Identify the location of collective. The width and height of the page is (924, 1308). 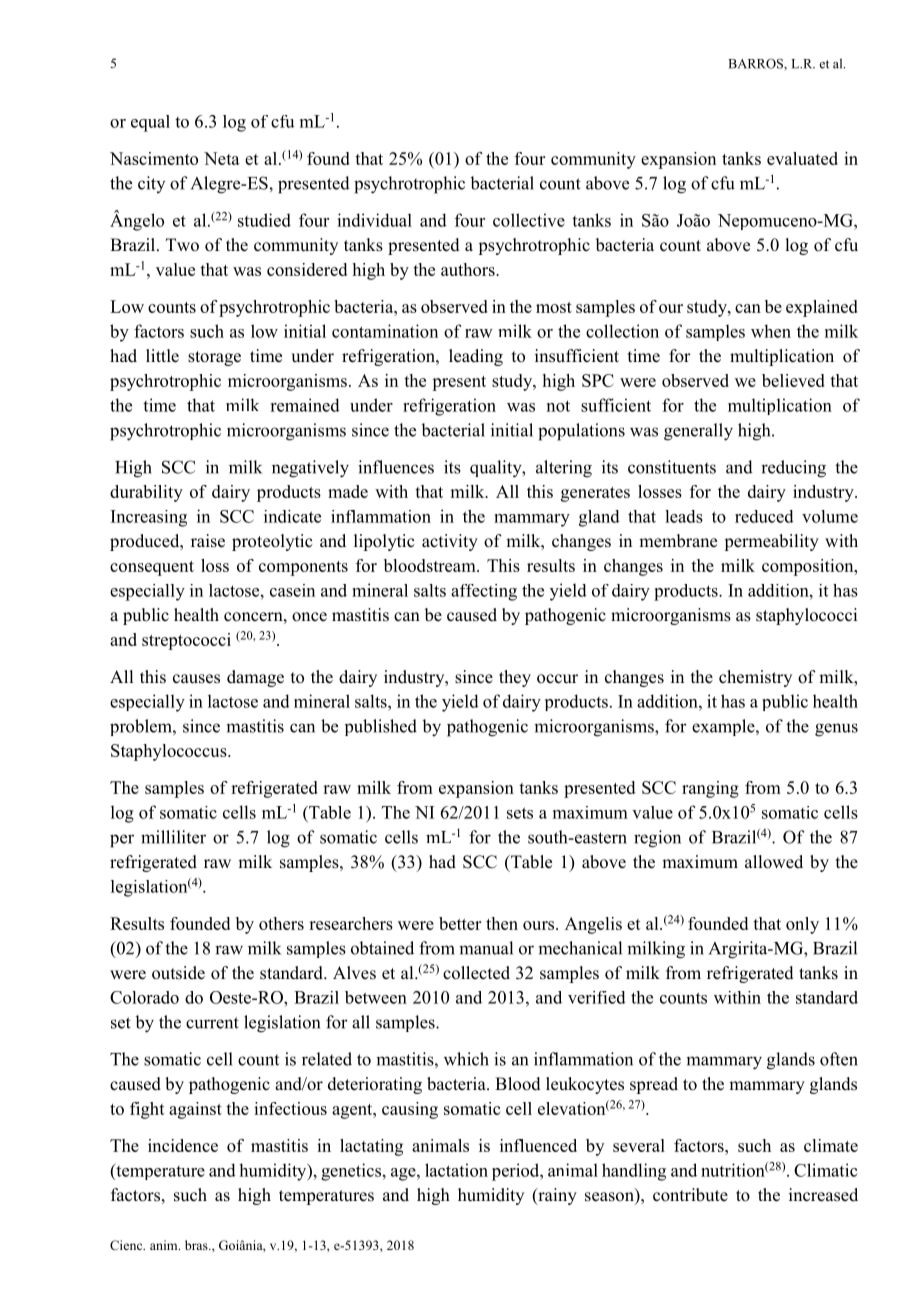
(529, 220).
